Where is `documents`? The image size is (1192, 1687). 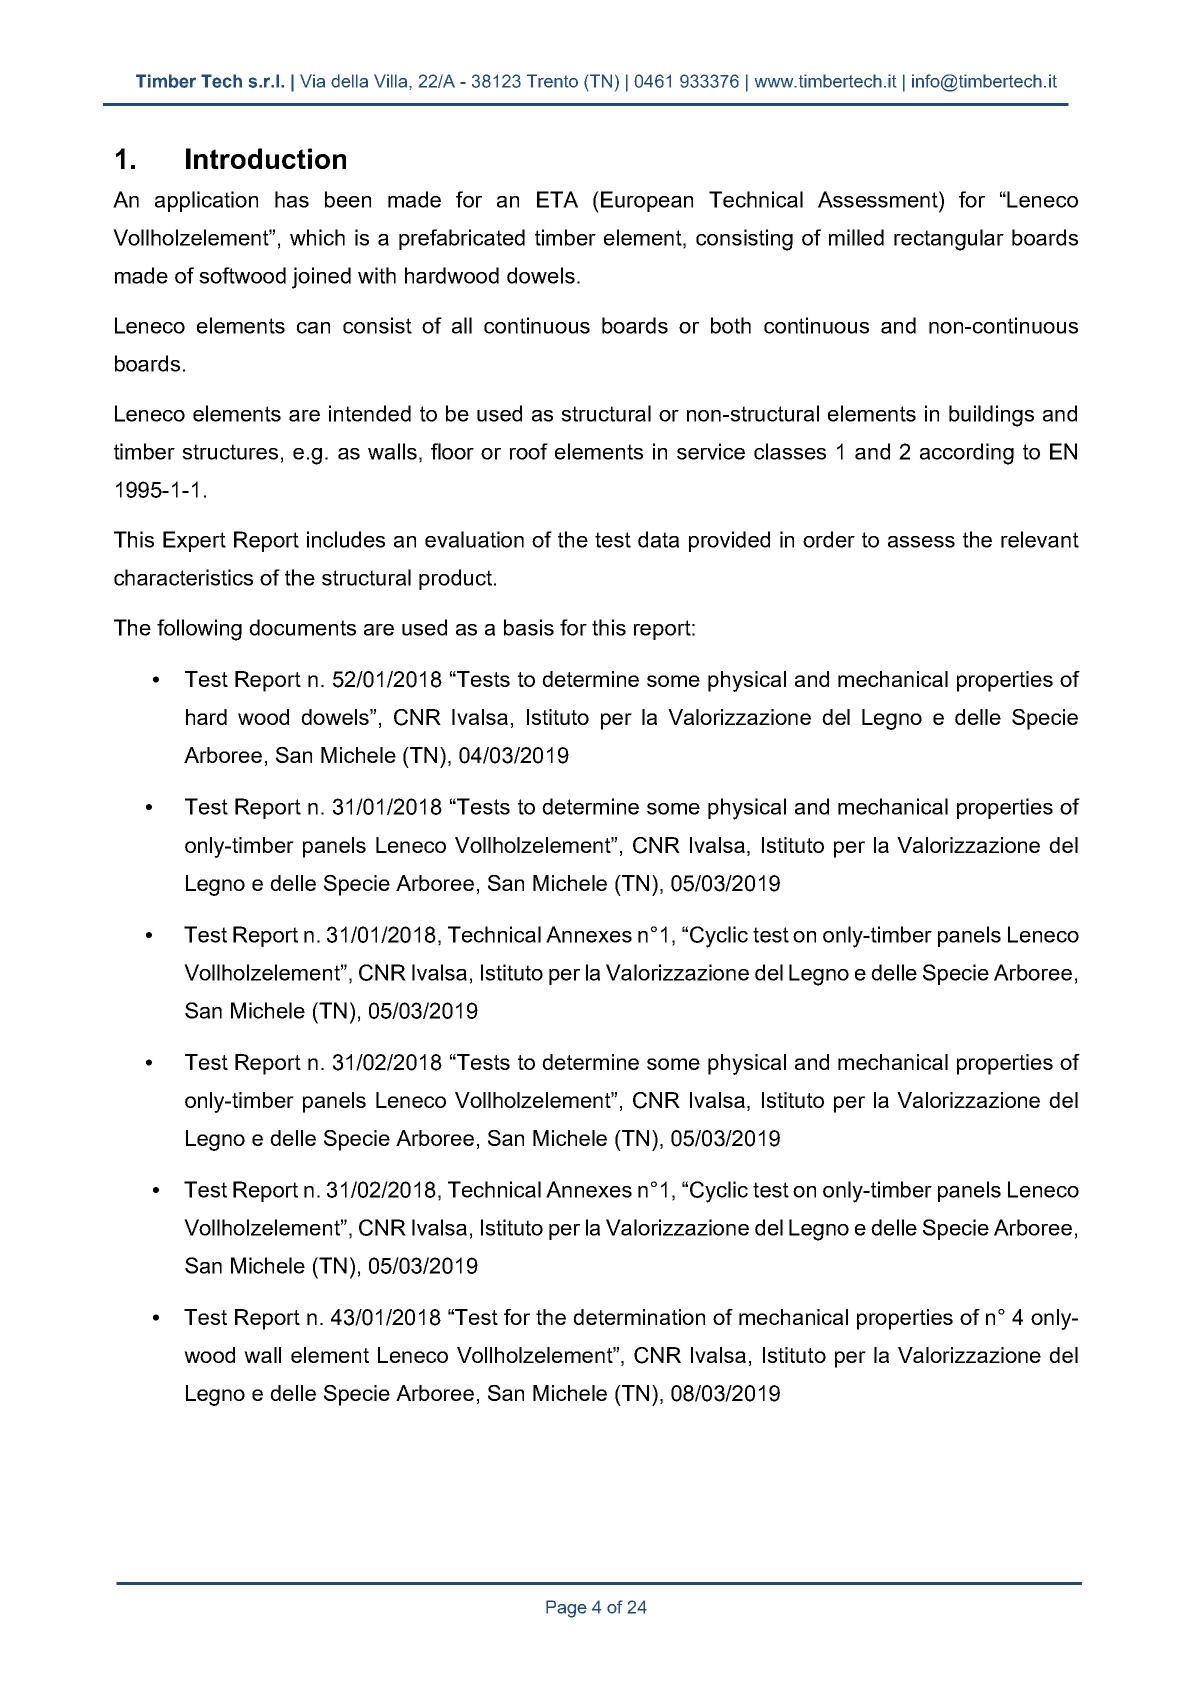 documents is located at coordinates (302, 627).
